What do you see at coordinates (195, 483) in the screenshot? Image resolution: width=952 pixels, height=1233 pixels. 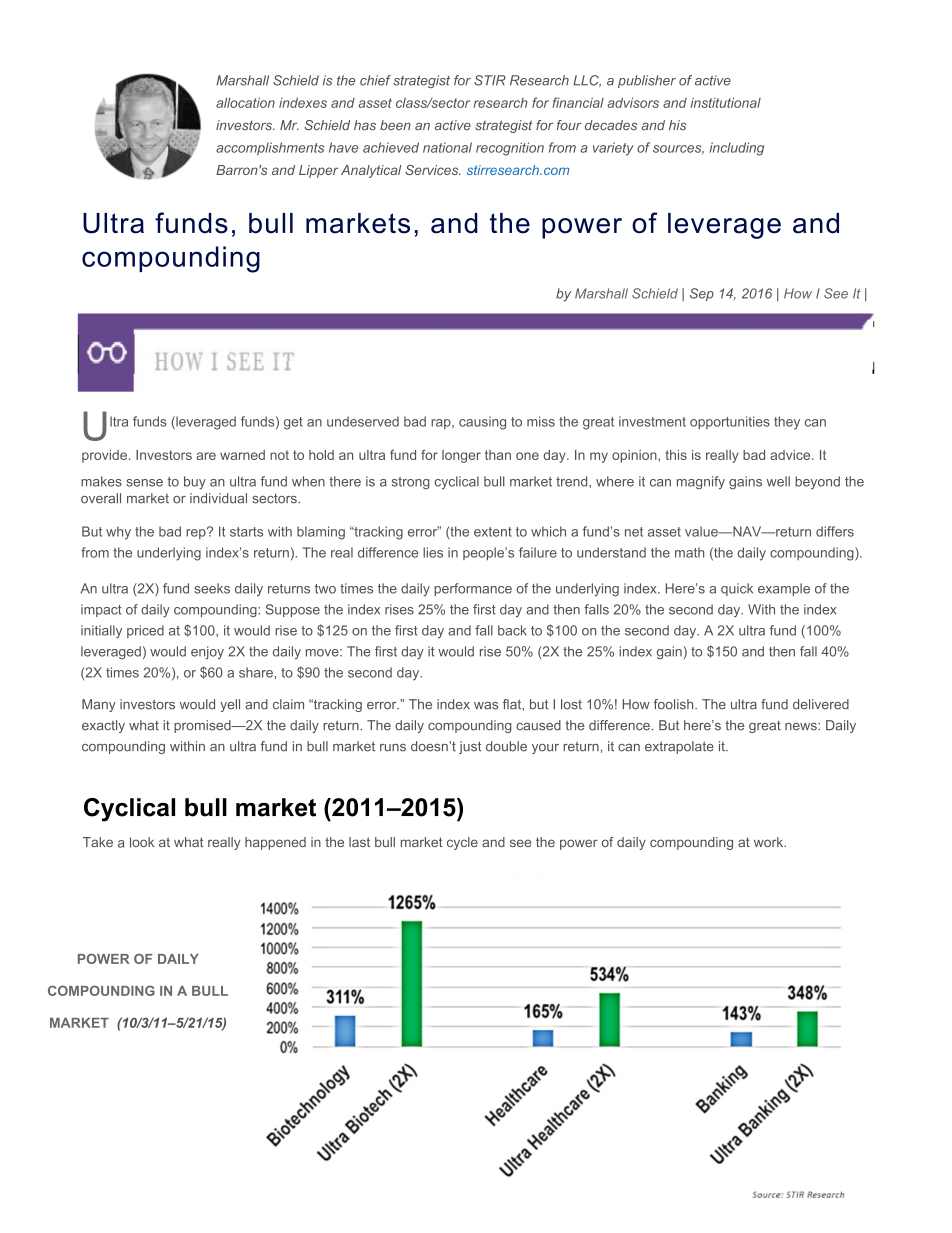 I see `buy` at bounding box center [195, 483].
